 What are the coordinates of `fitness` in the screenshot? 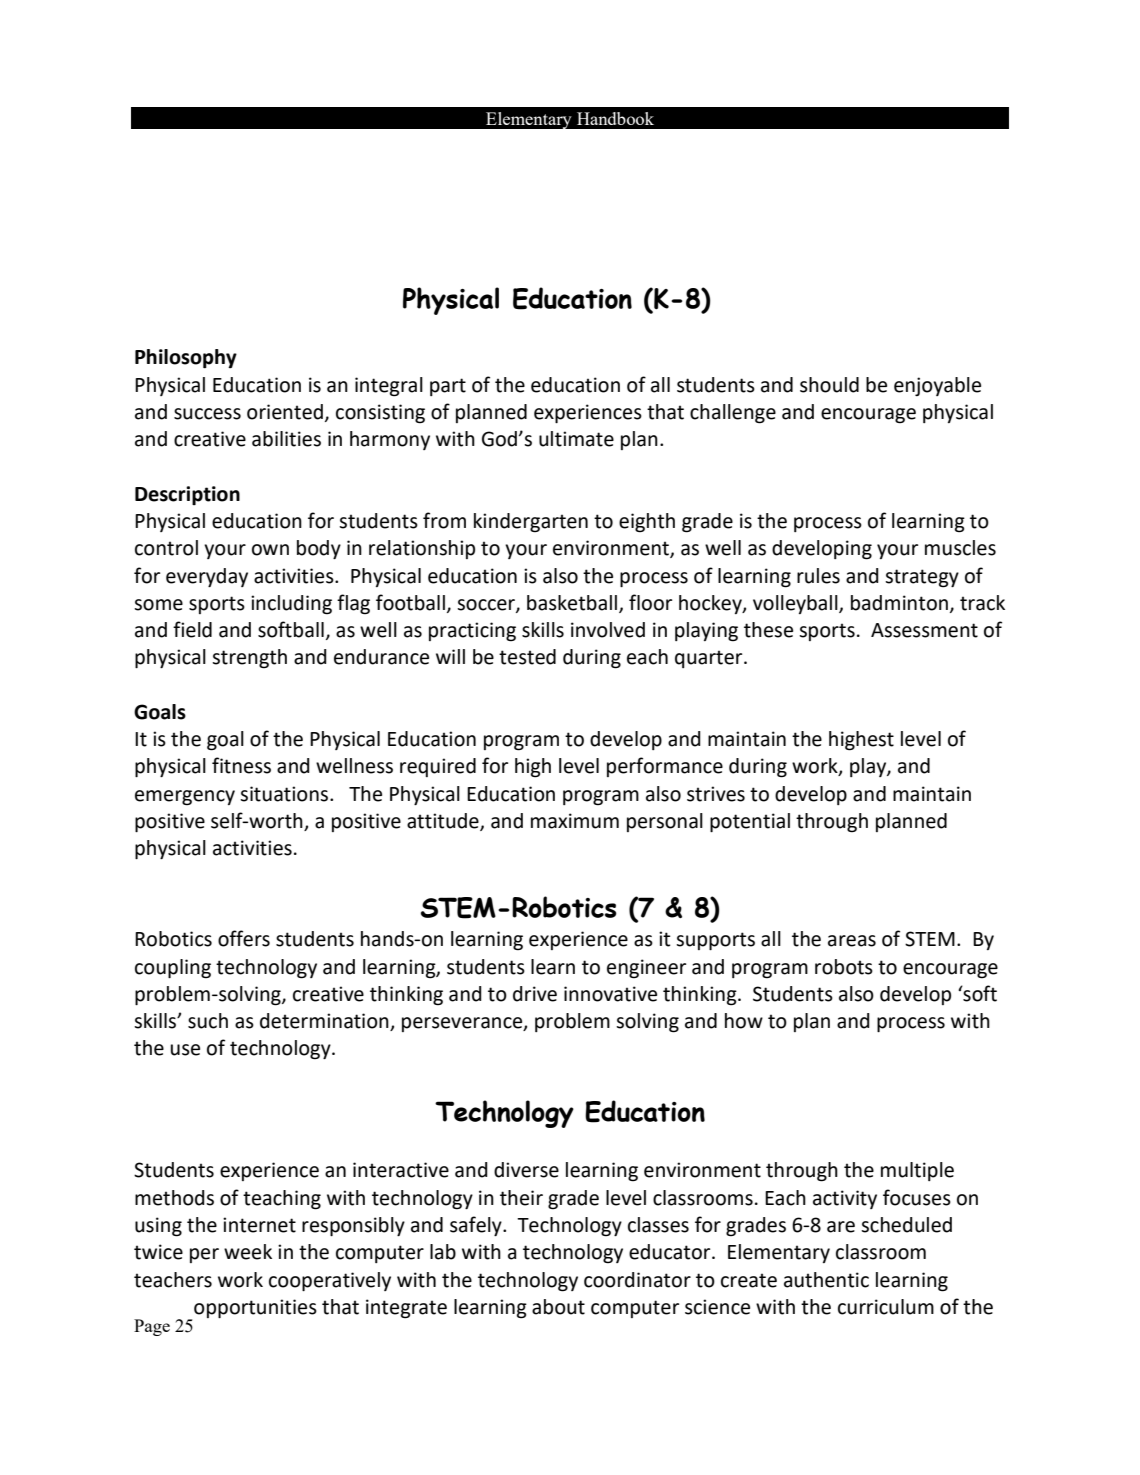 It's located at (241, 765).
